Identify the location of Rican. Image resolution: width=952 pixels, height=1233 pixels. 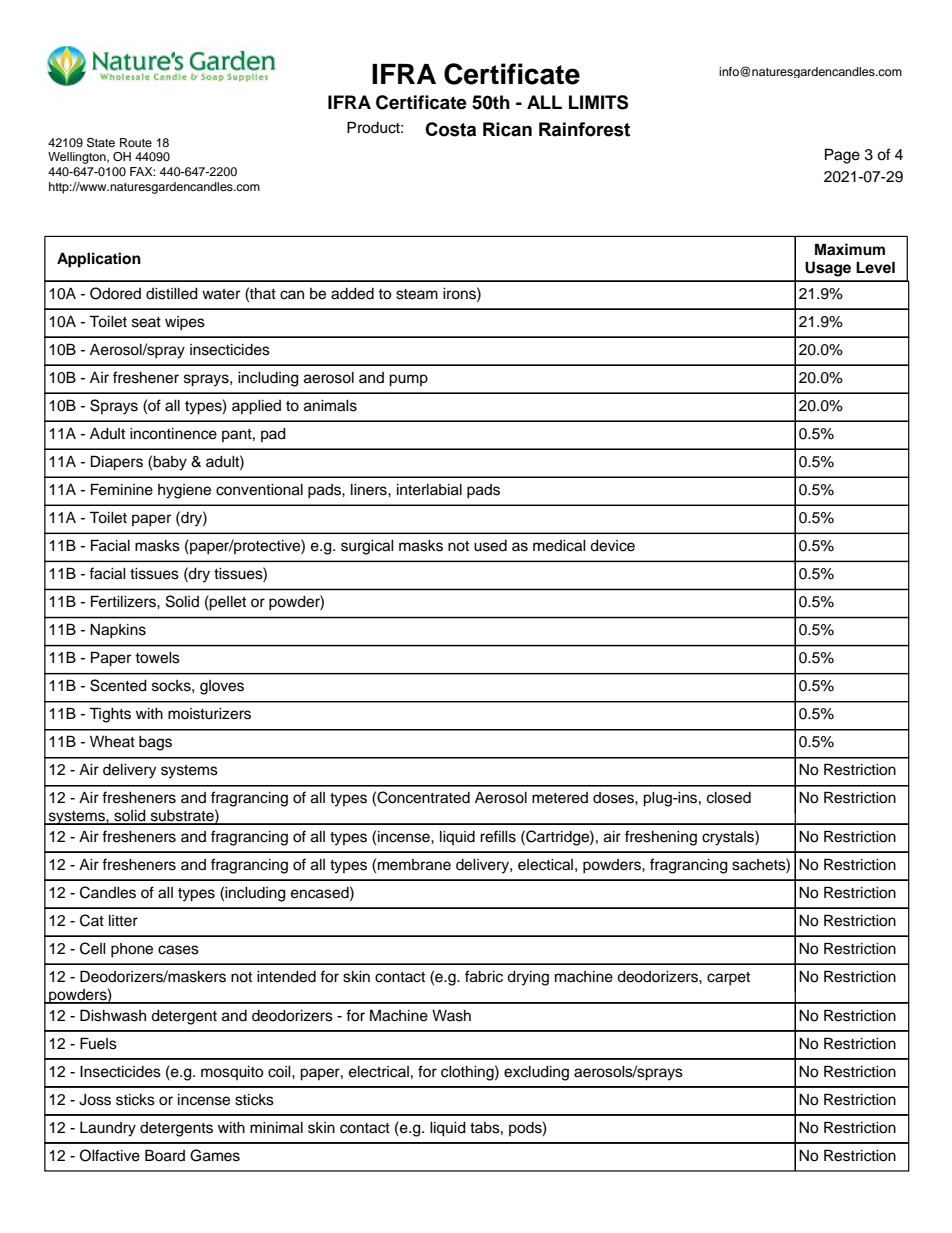
(507, 129).
